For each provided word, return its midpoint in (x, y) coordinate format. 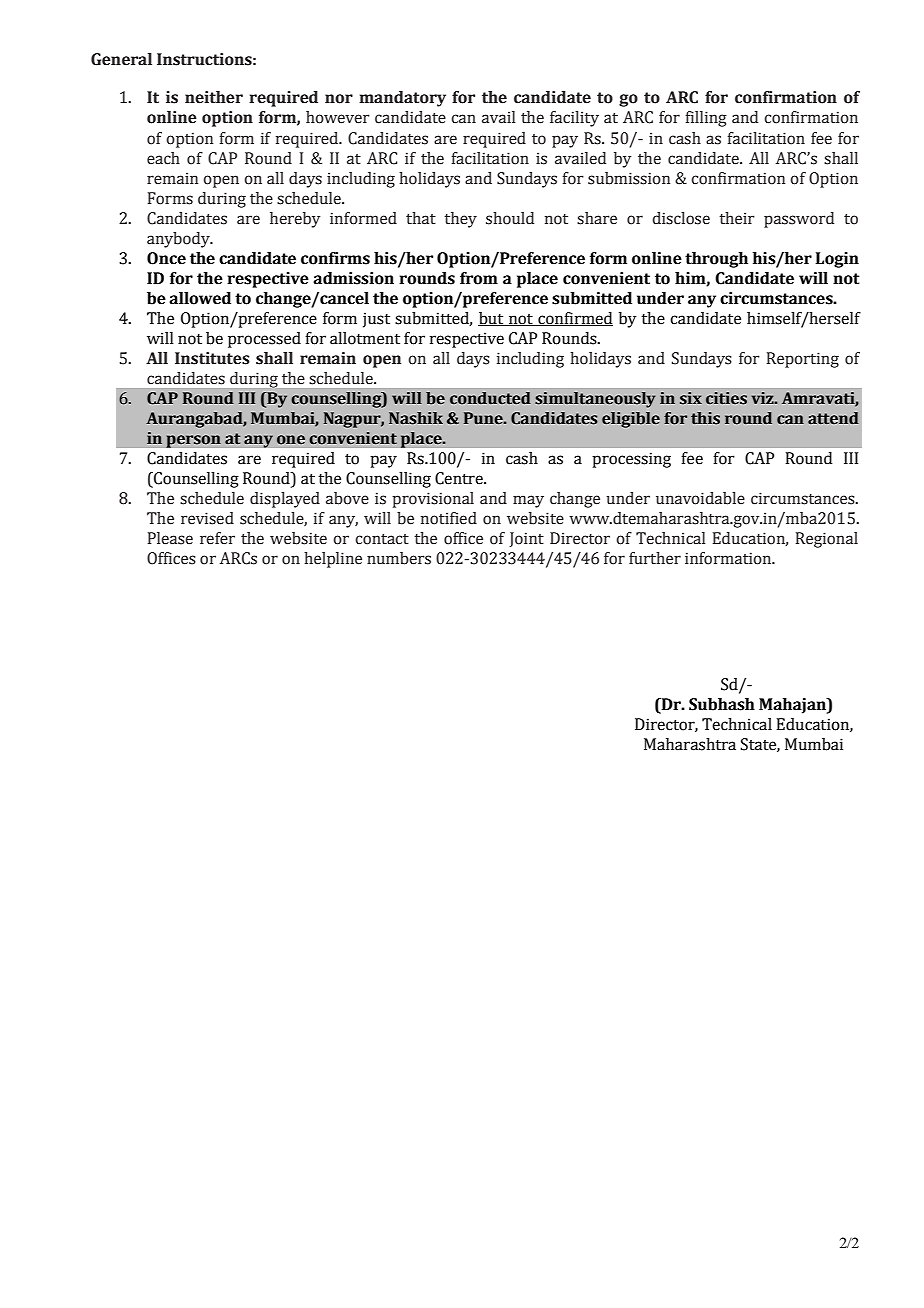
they (461, 220)
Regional (827, 540)
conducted (490, 398)
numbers (399, 558)
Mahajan (793, 706)
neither (214, 97)
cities (726, 398)
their (737, 218)
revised (207, 518)
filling (706, 119)
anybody (179, 240)
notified (449, 518)
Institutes (212, 358)
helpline (333, 560)
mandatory (402, 99)
